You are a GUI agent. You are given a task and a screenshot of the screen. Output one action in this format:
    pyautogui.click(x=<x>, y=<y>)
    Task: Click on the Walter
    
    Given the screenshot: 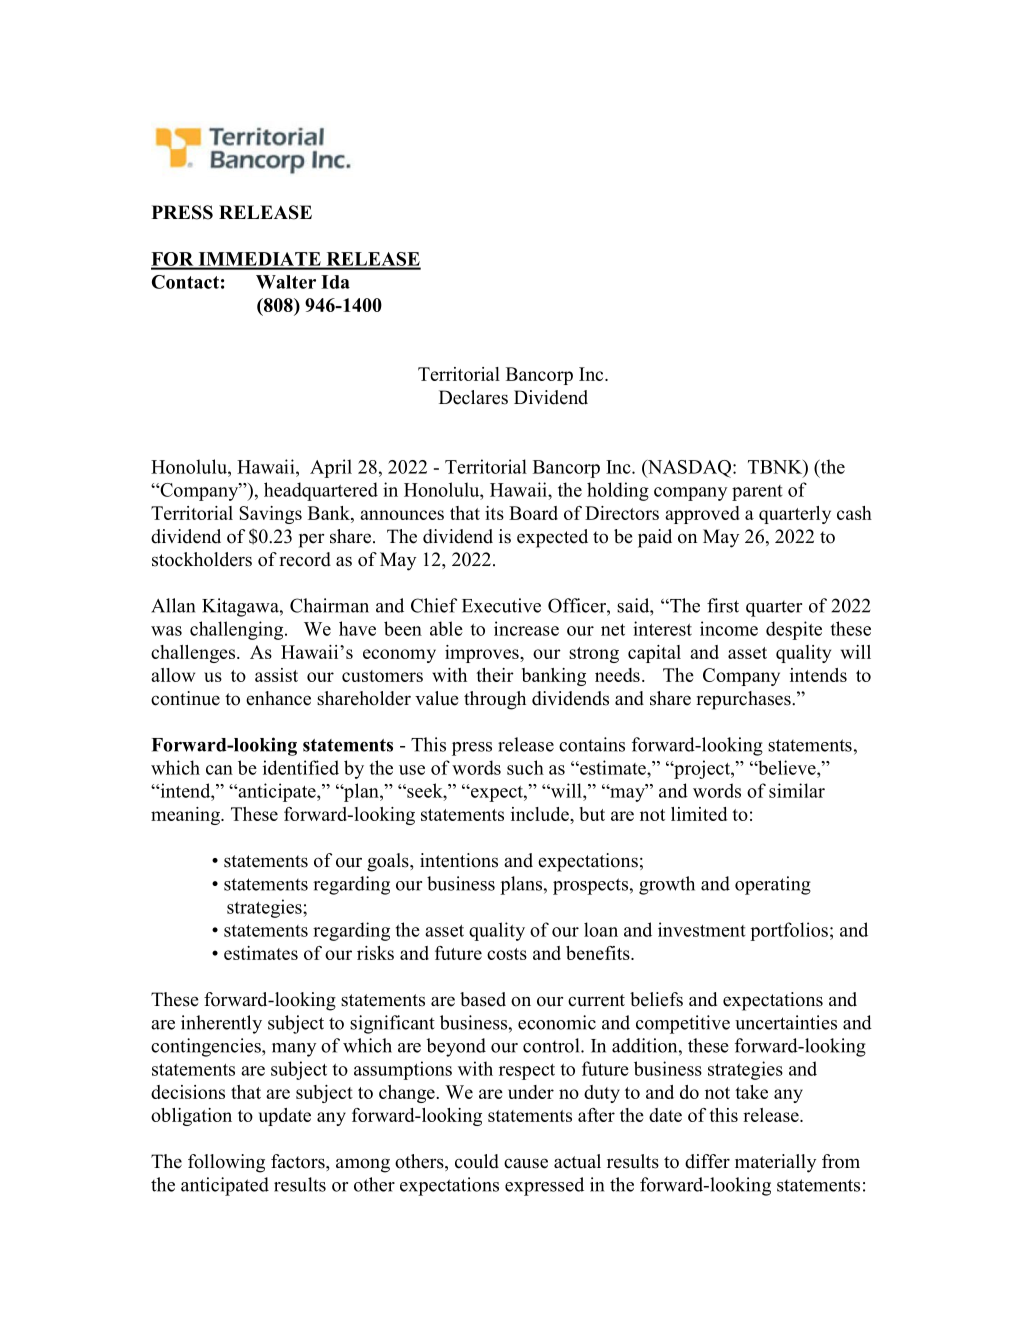 What is the action you would take?
    pyautogui.click(x=286, y=282)
